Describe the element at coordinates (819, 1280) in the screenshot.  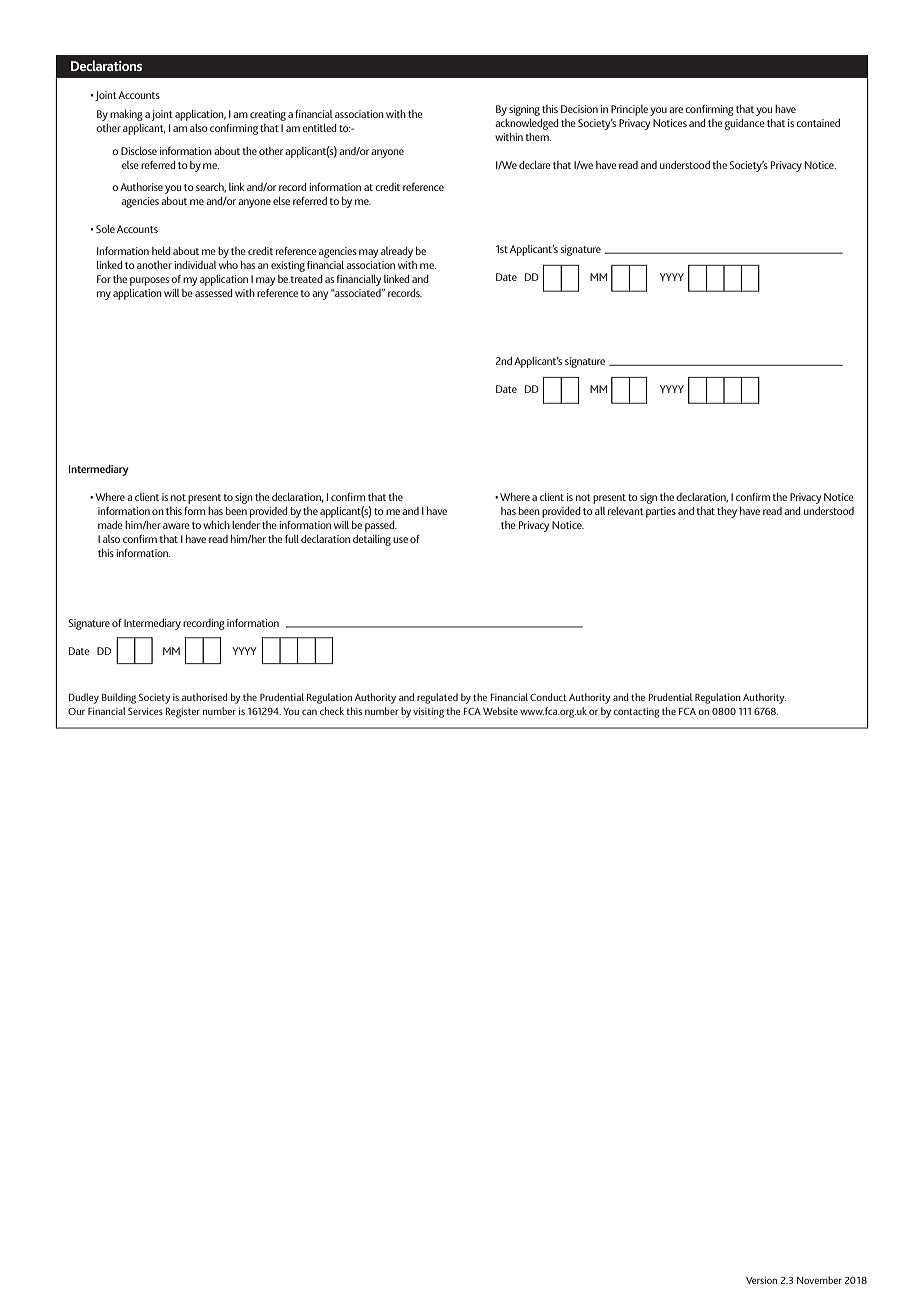
I see `November` at that location.
